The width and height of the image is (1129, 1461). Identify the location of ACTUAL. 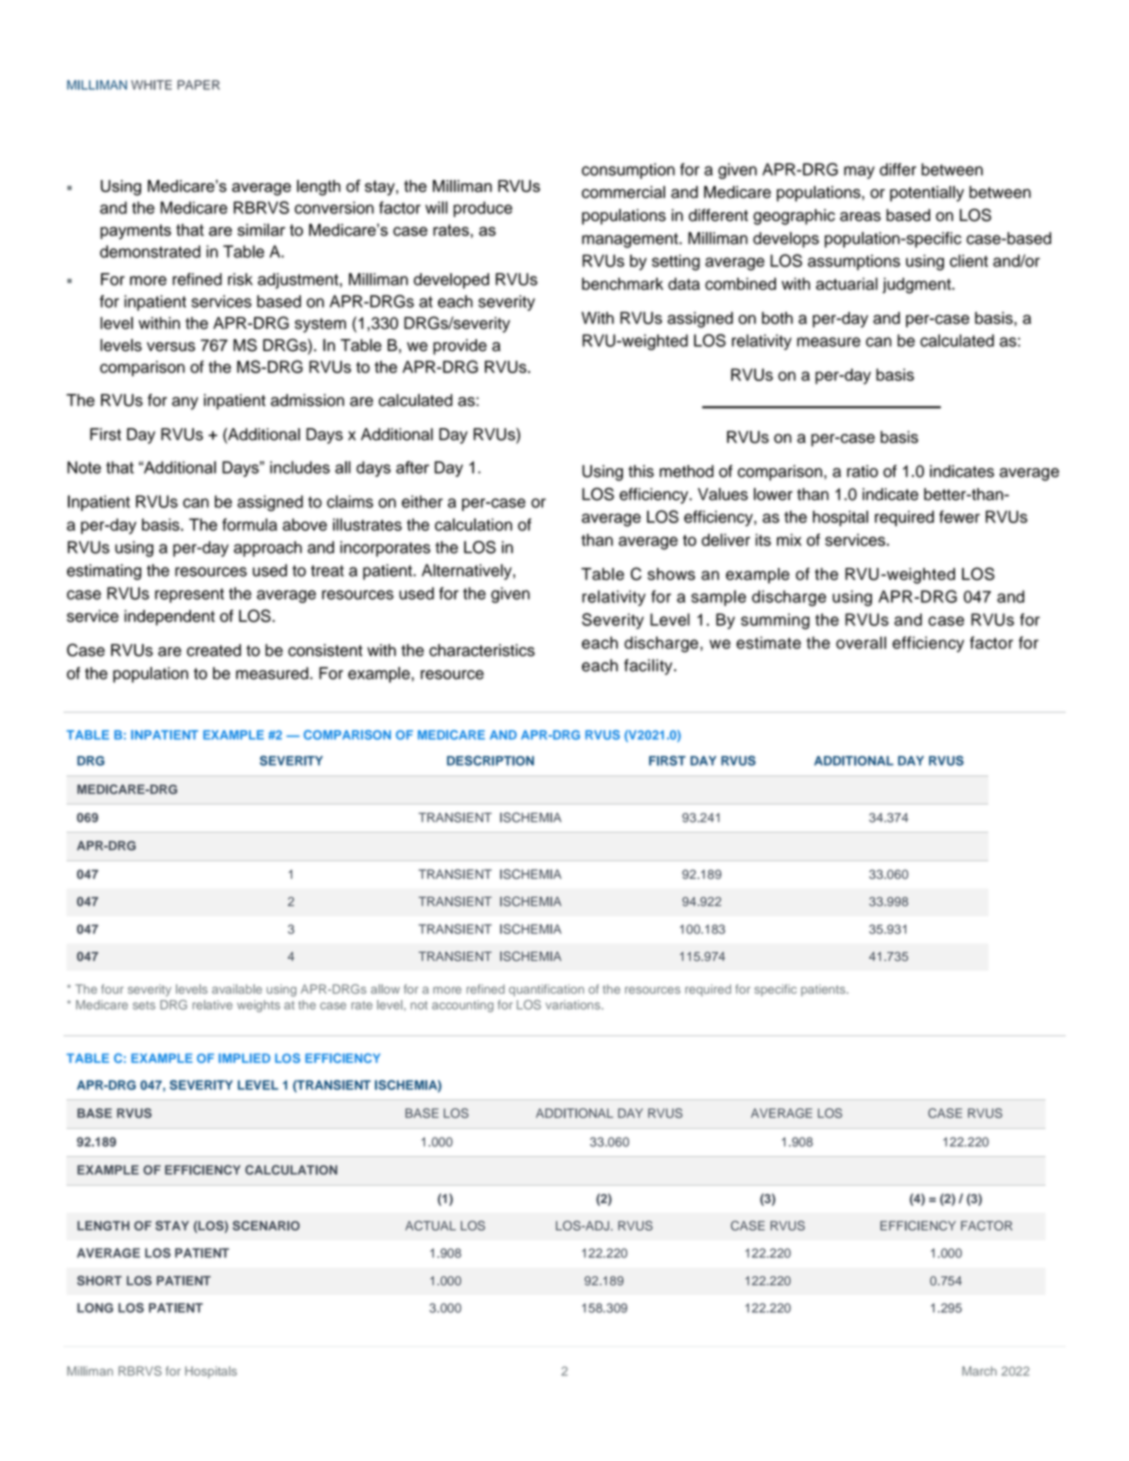
(430, 1226).
